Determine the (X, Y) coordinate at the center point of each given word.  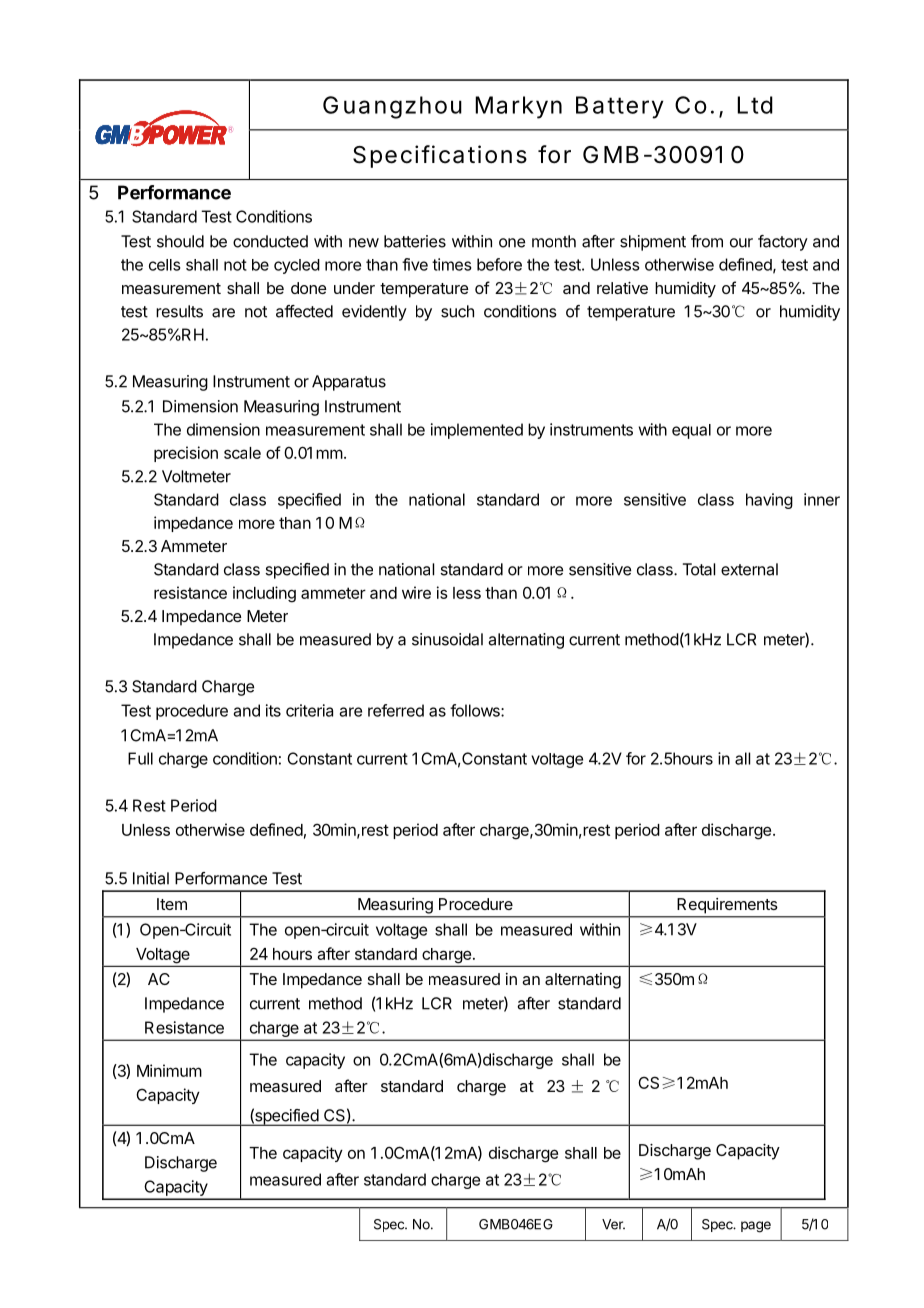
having (769, 501)
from (707, 241)
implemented (477, 431)
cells (165, 265)
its (273, 710)
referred (396, 710)
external (749, 569)
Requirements (727, 905)
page (756, 1227)
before (499, 264)
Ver (613, 1224)
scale (242, 453)
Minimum (169, 1070)
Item (172, 904)
